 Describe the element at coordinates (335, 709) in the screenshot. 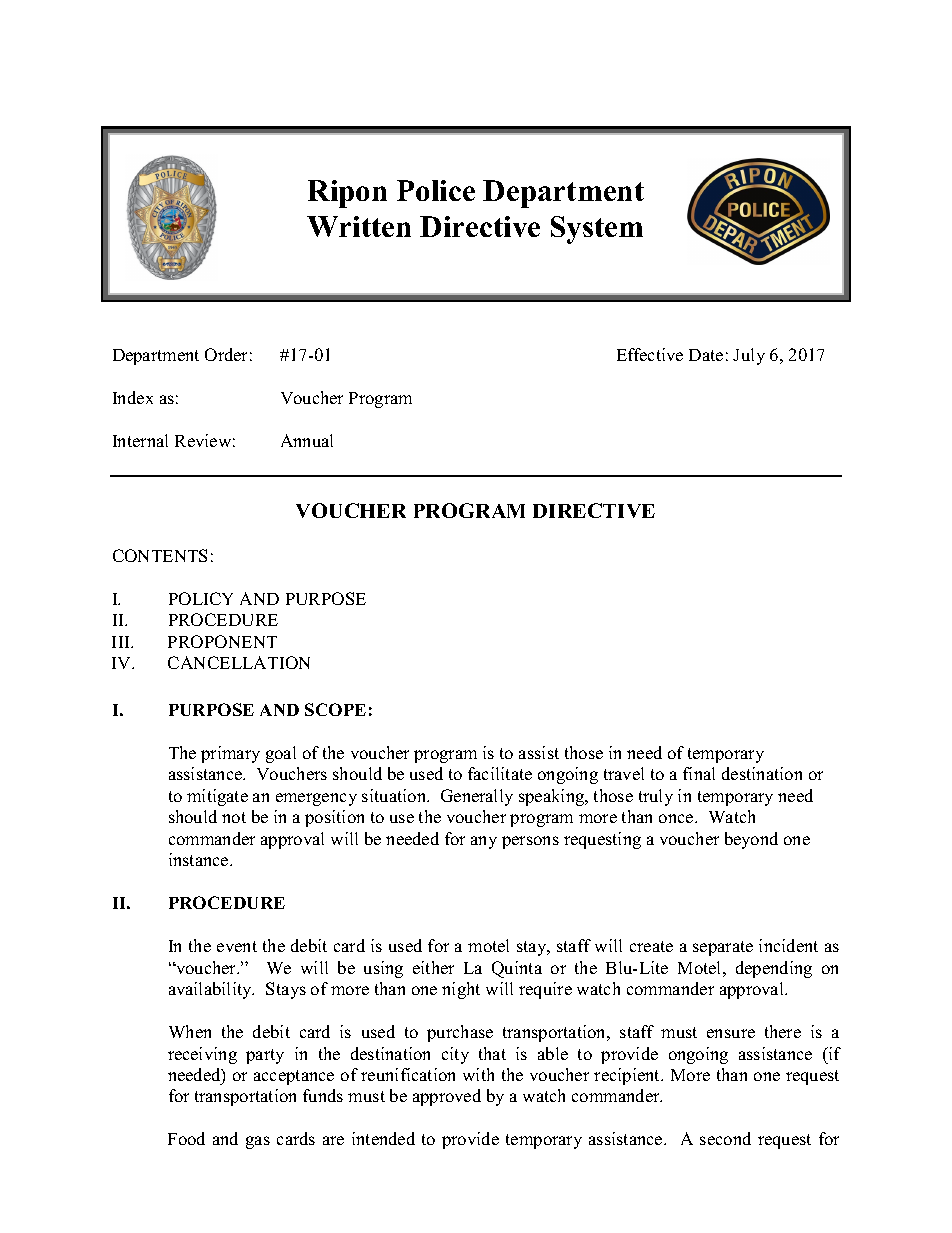

I see `SCOPE` at that location.
